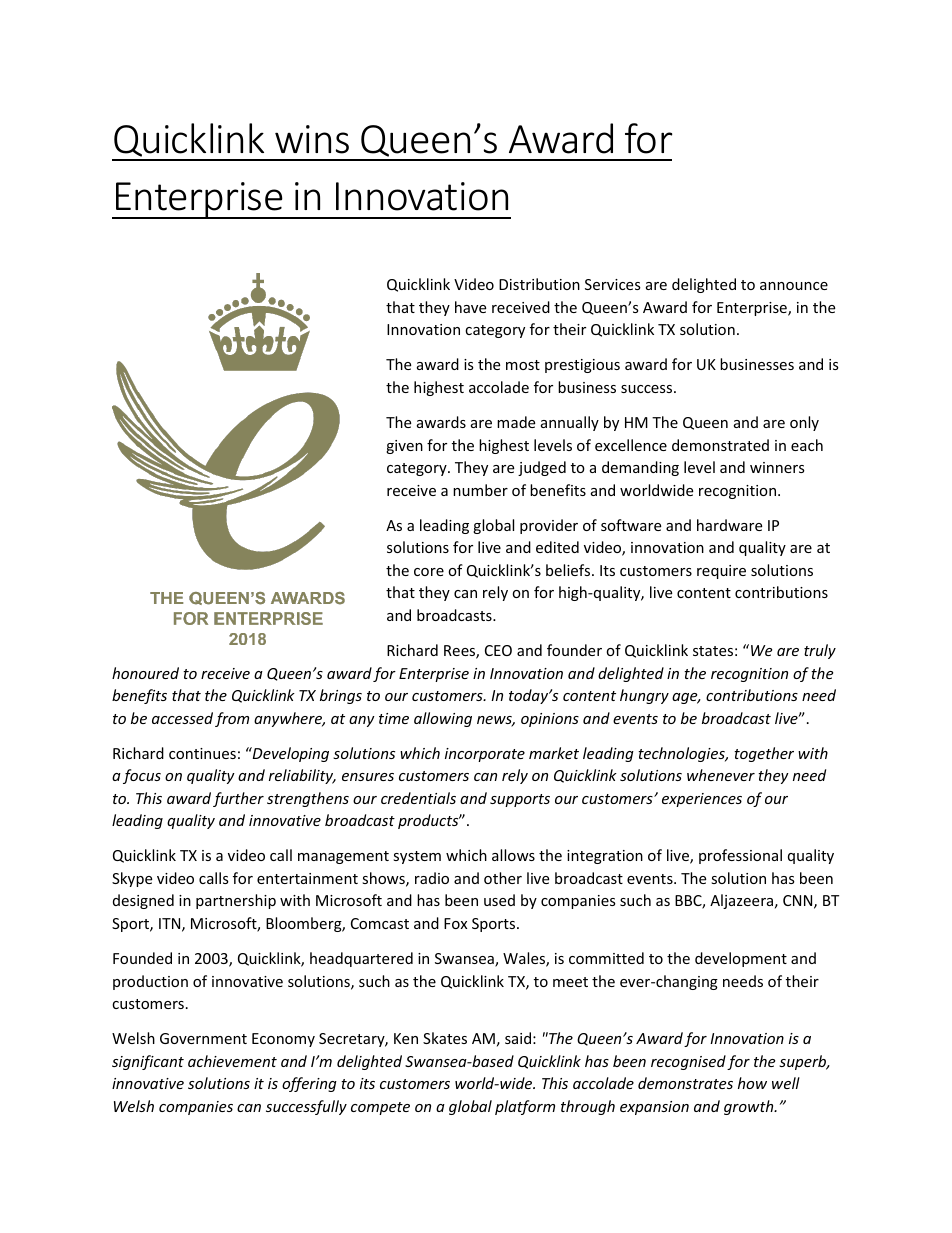 The height and width of the screenshot is (1233, 952). I want to click on honoured, so click(145, 673).
